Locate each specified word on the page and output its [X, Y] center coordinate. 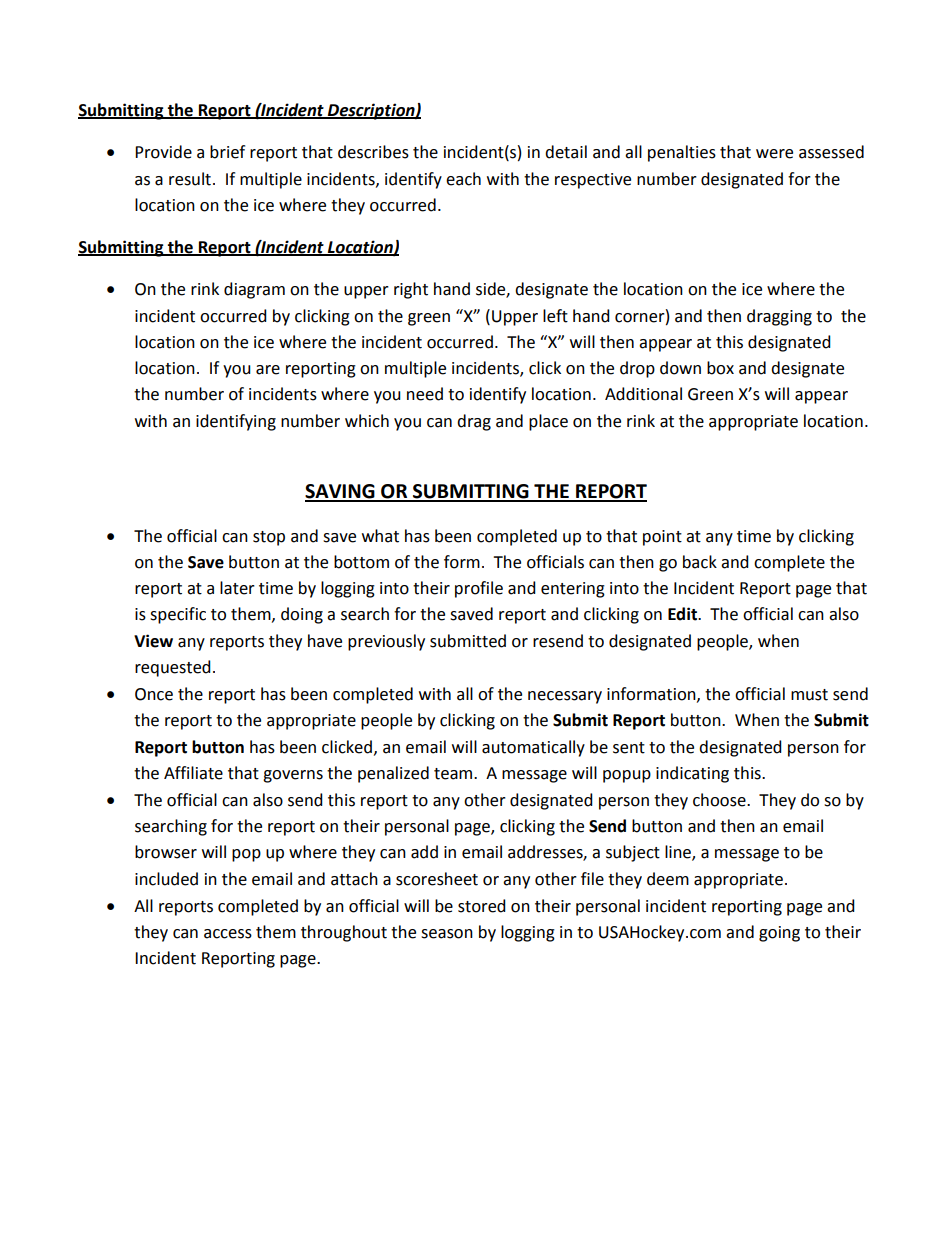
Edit [683, 614]
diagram [254, 290]
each [463, 179]
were [774, 154]
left [555, 316]
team [454, 774]
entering [573, 590]
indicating [692, 774]
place [548, 422]
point [662, 538]
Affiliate [193, 773]
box [720, 368]
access [228, 934]
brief [227, 152]
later [237, 588]
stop [269, 538]
